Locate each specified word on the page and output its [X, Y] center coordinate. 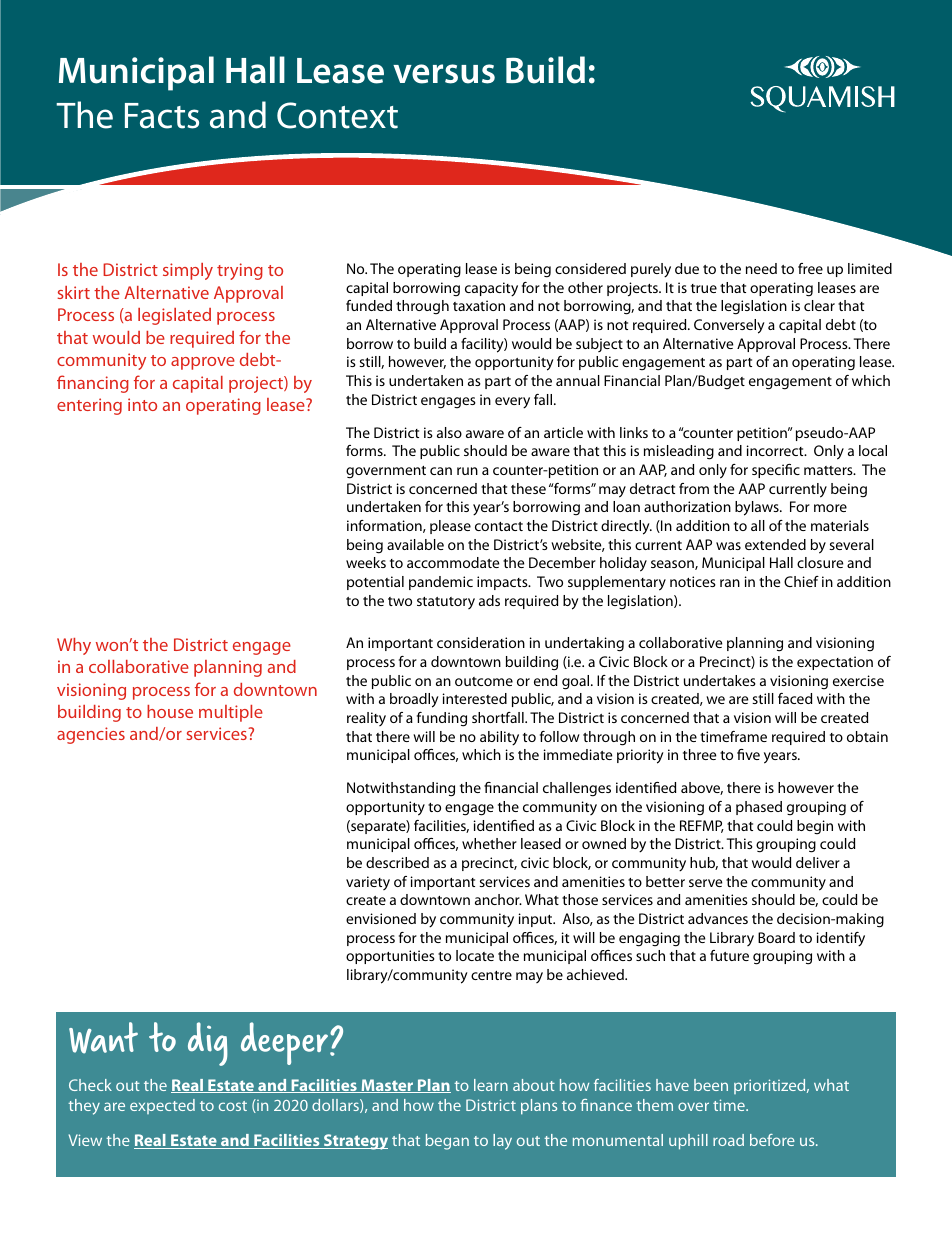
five [748, 754]
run [467, 471]
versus [444, 74]
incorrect [776, 450]
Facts [162, 116]
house [170, 711]
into [142, 404]
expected [162, 1106]
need [761, 268]
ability [499, 738]
